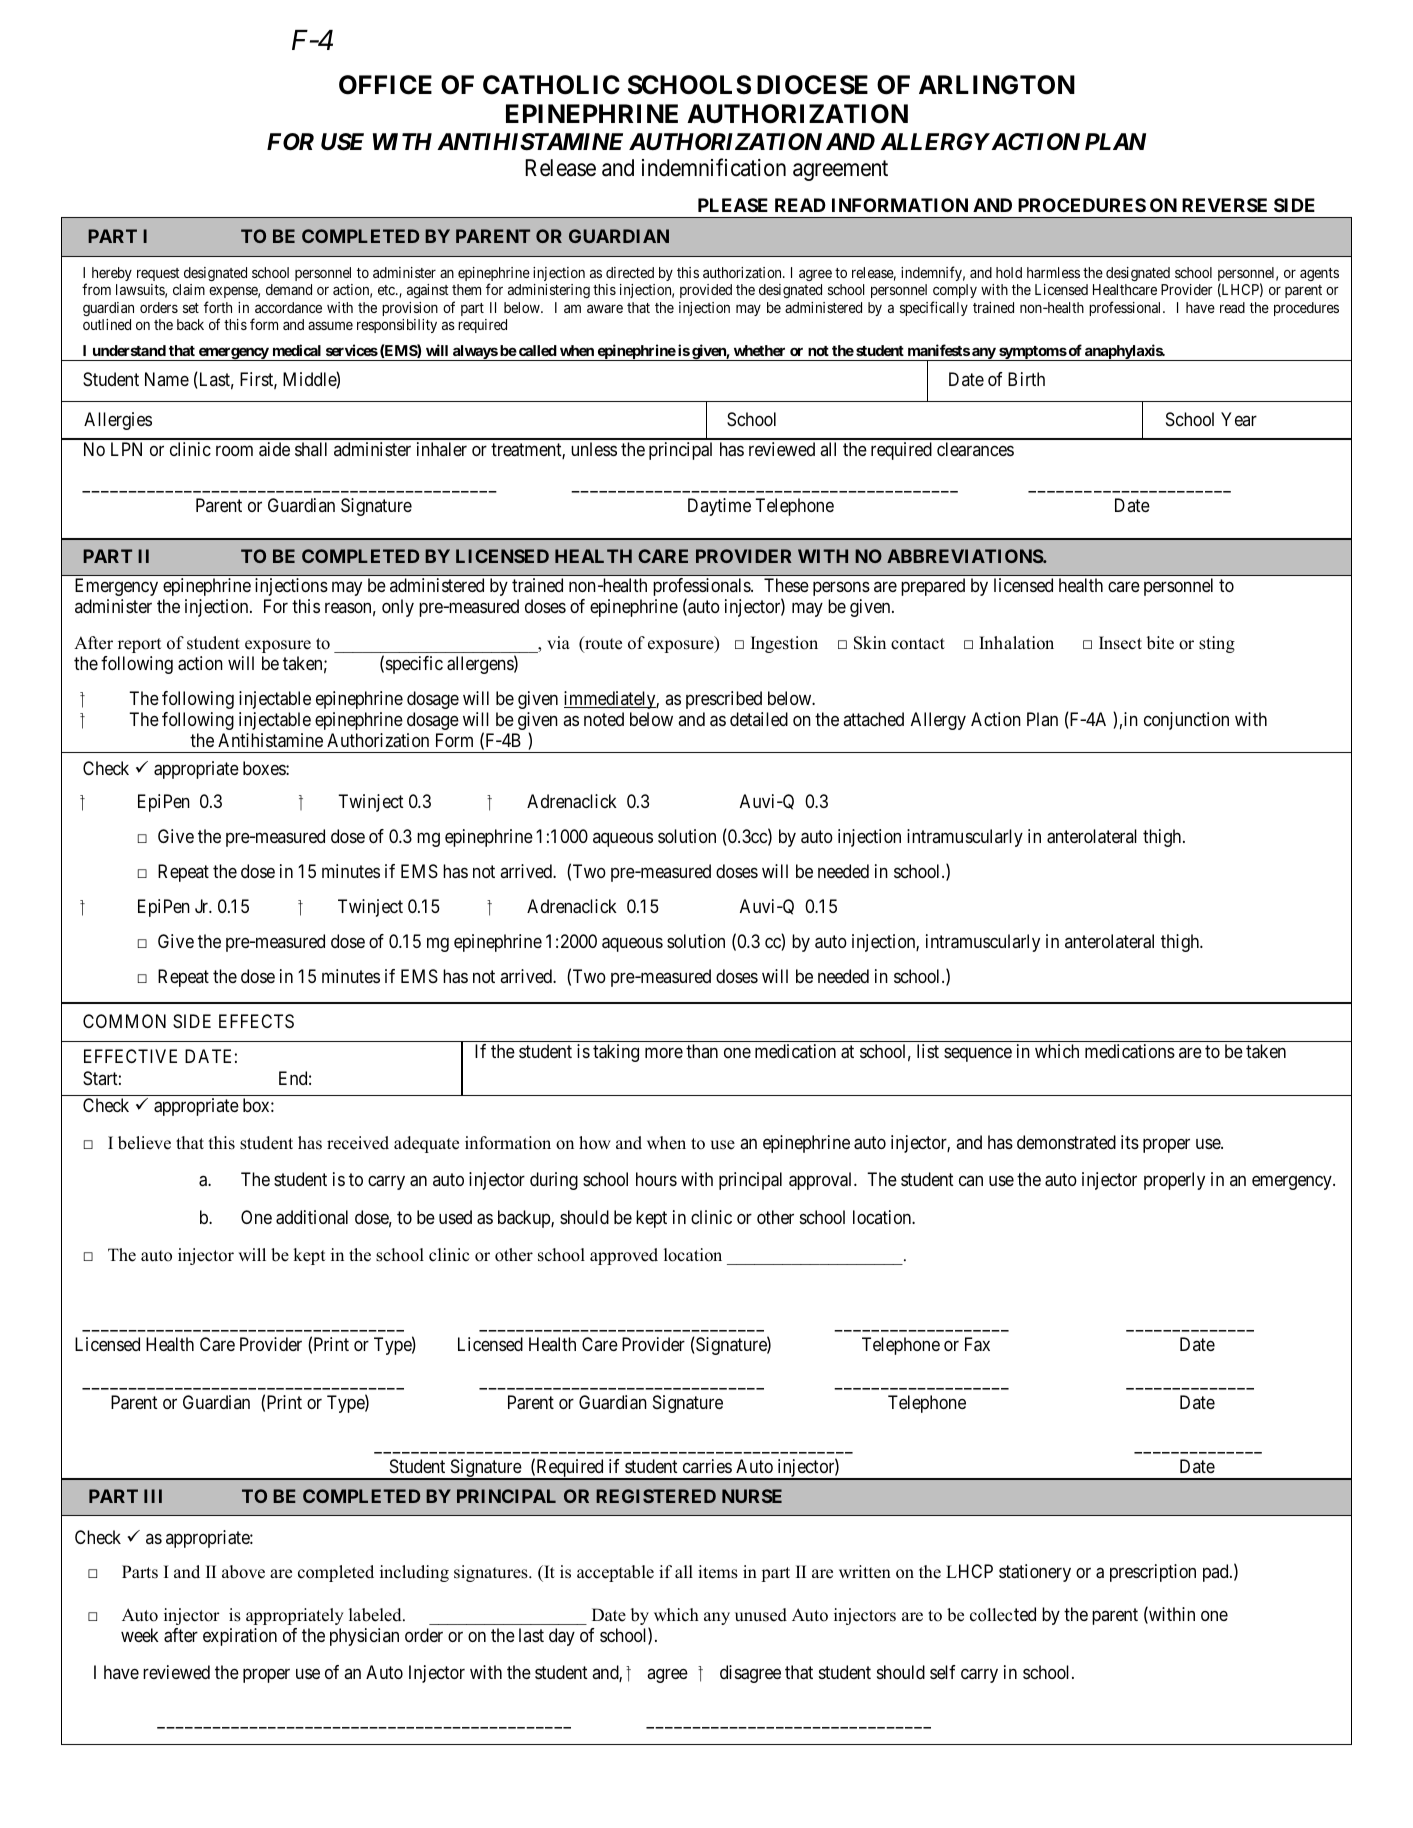 This screenshot has width=1413, height=1828. What do you see at coordinates (385, 85) in the screenshot?
I see `OFFICE` at bounding box center [385, 85].
